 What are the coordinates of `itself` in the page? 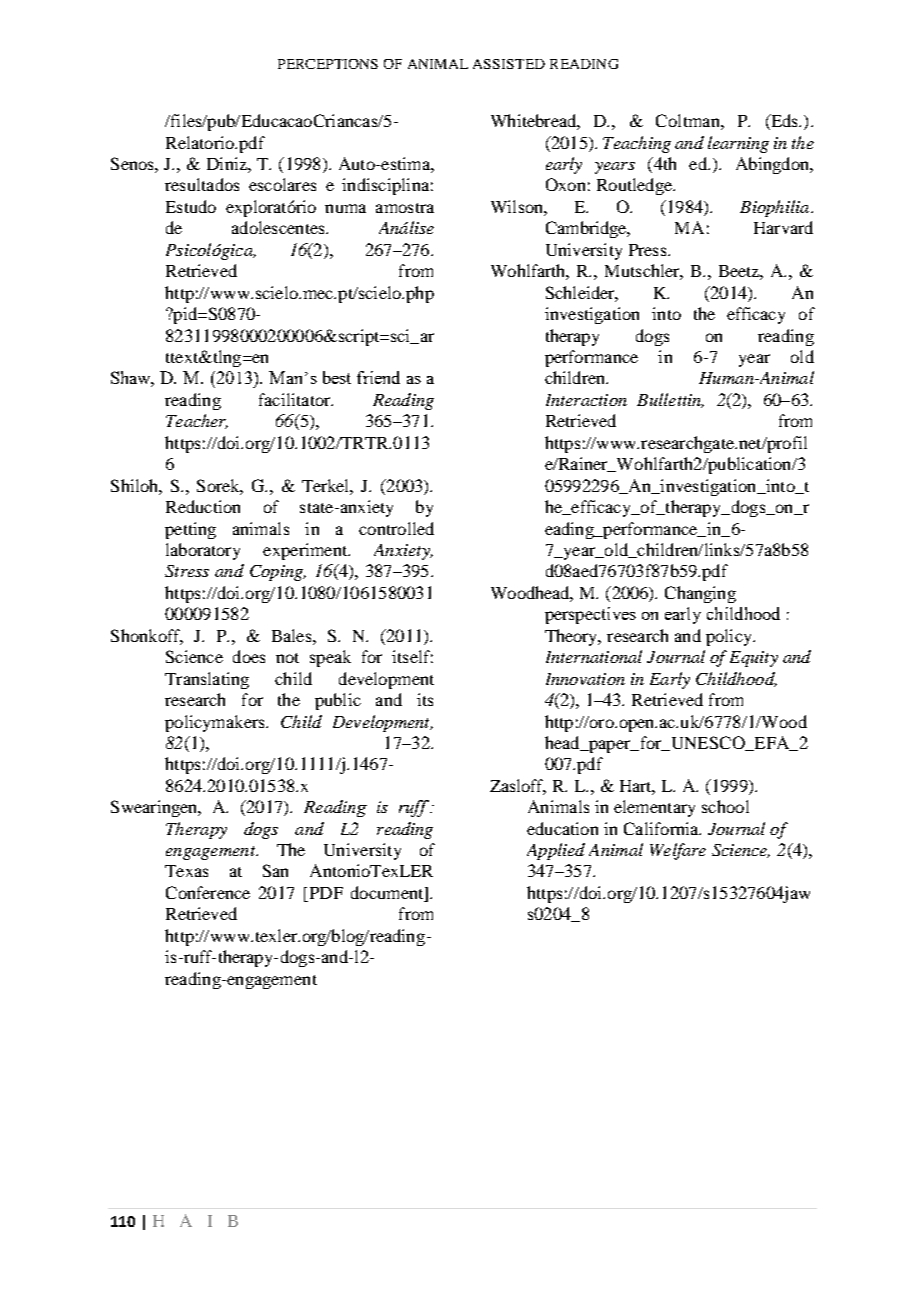 It's located at (412, 656).
